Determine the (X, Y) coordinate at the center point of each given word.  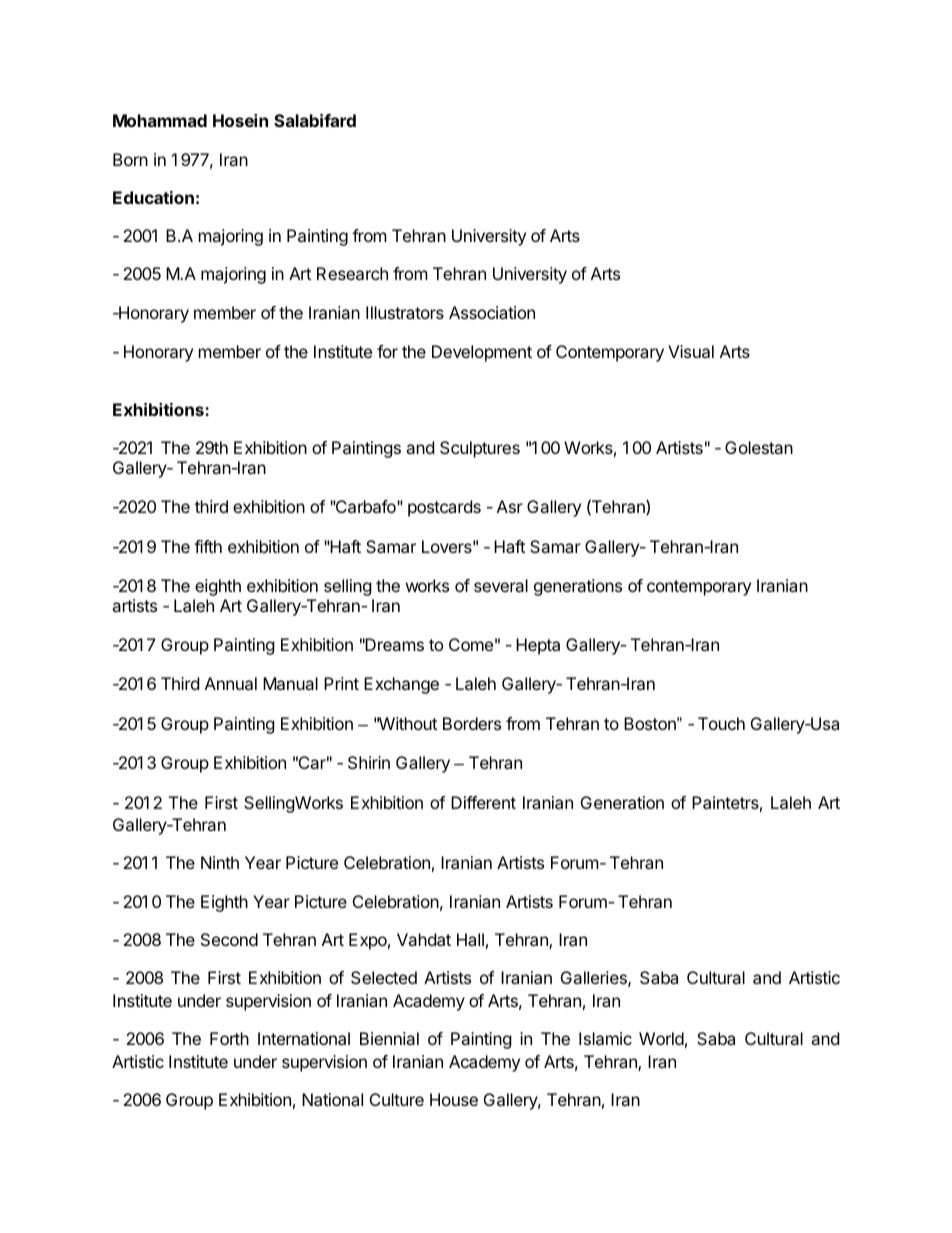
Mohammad (160, 120)
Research (352, 273)
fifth (208, 546)
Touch (721, 723)
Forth (229, 1038)
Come (471, 644)
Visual (691, 351)
